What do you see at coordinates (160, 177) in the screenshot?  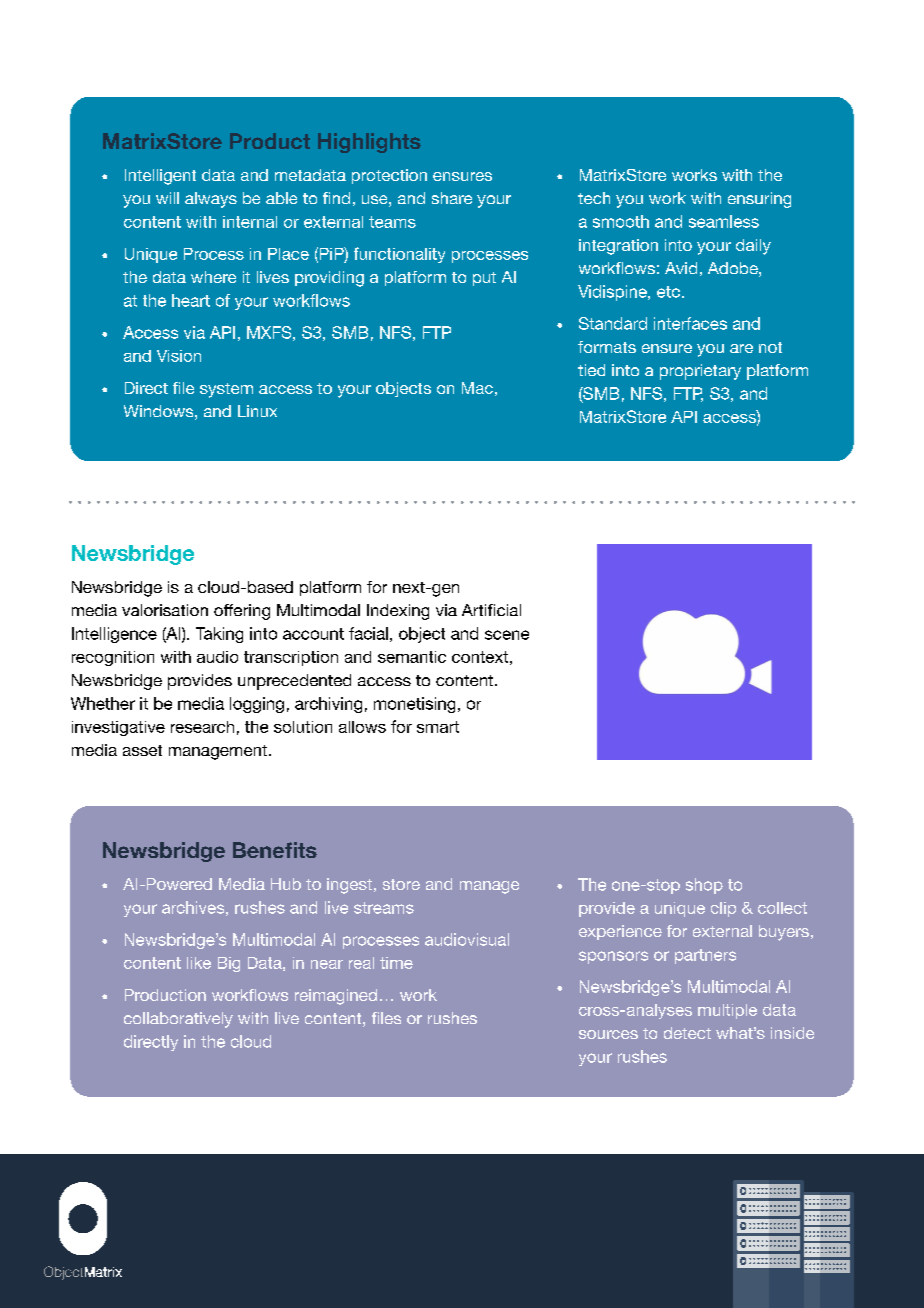 I see `Intelligent` at bounding box center [160, 177].
